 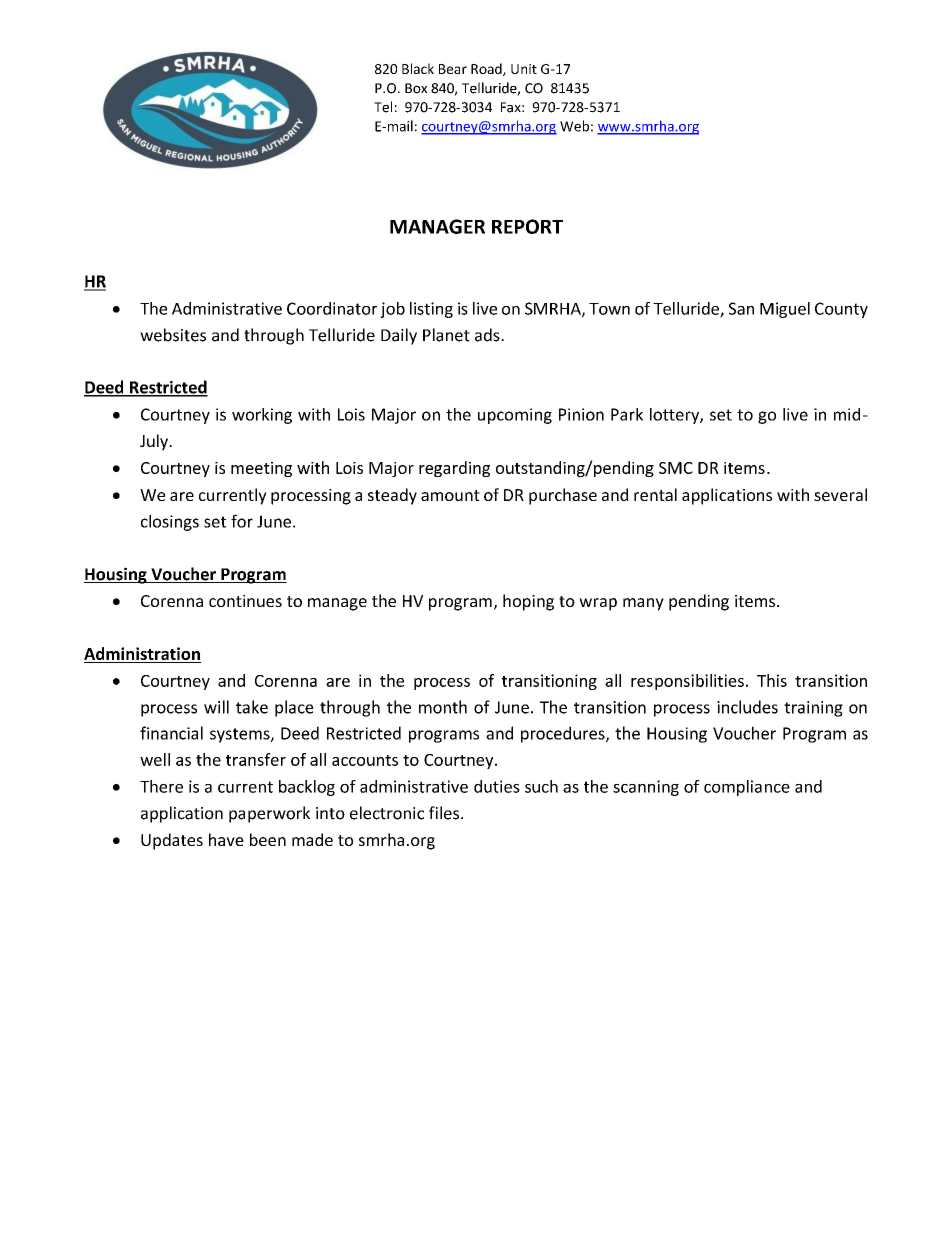 I want to click on many, so click(x=643, y=604).
